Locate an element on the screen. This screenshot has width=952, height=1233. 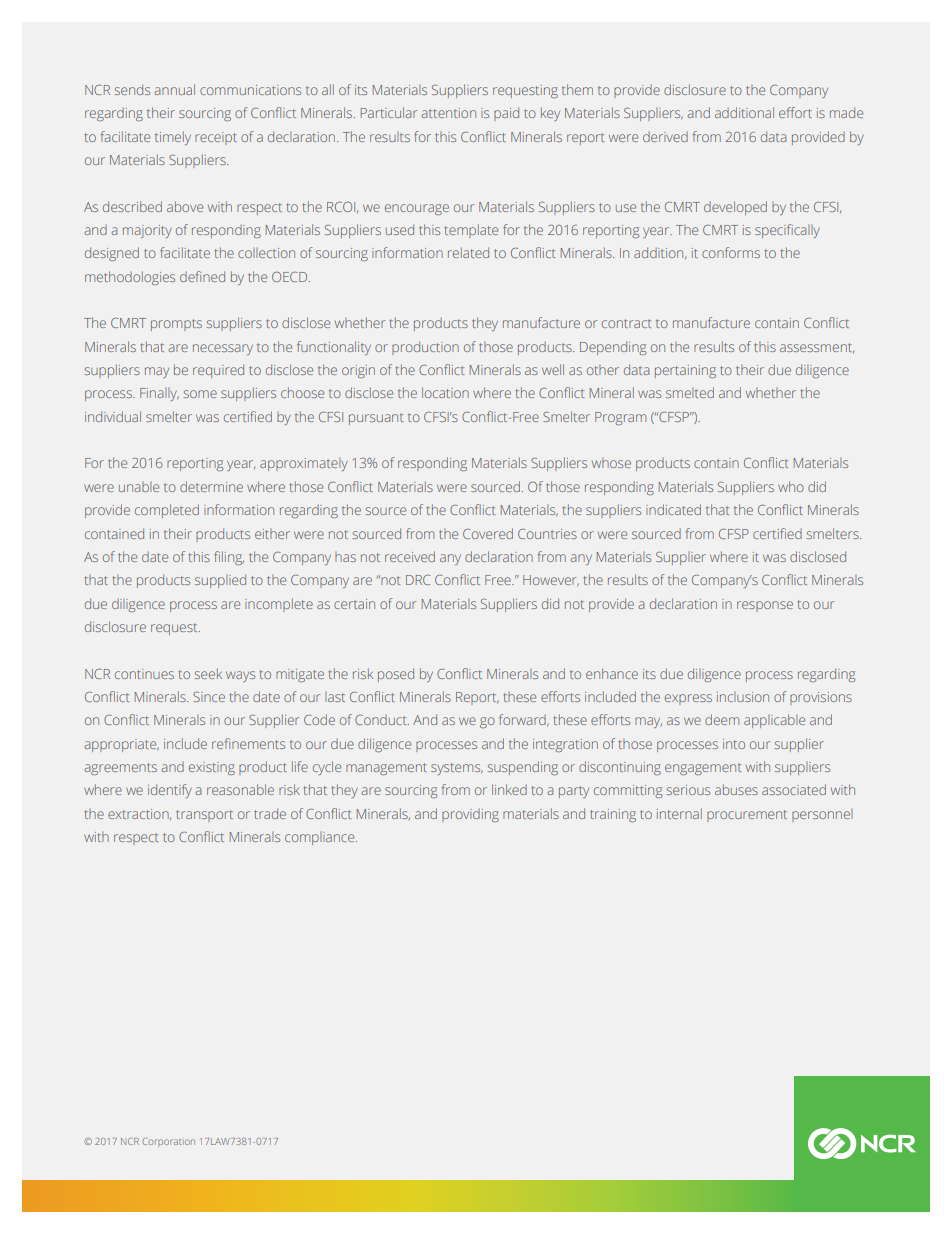
determine is located at coordinates (211, 486).
